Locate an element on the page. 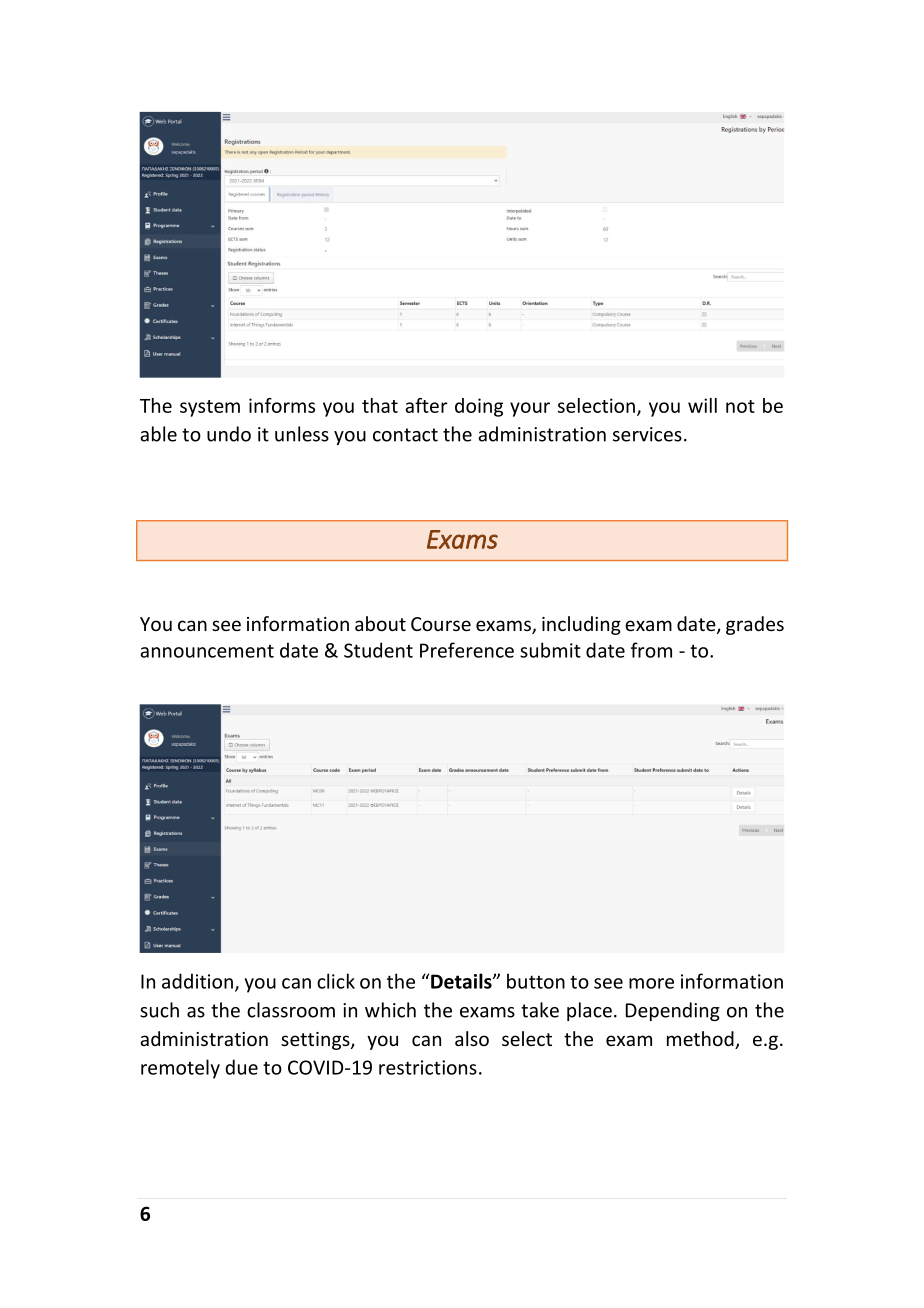  doing is located at coordinates (479, 407).
